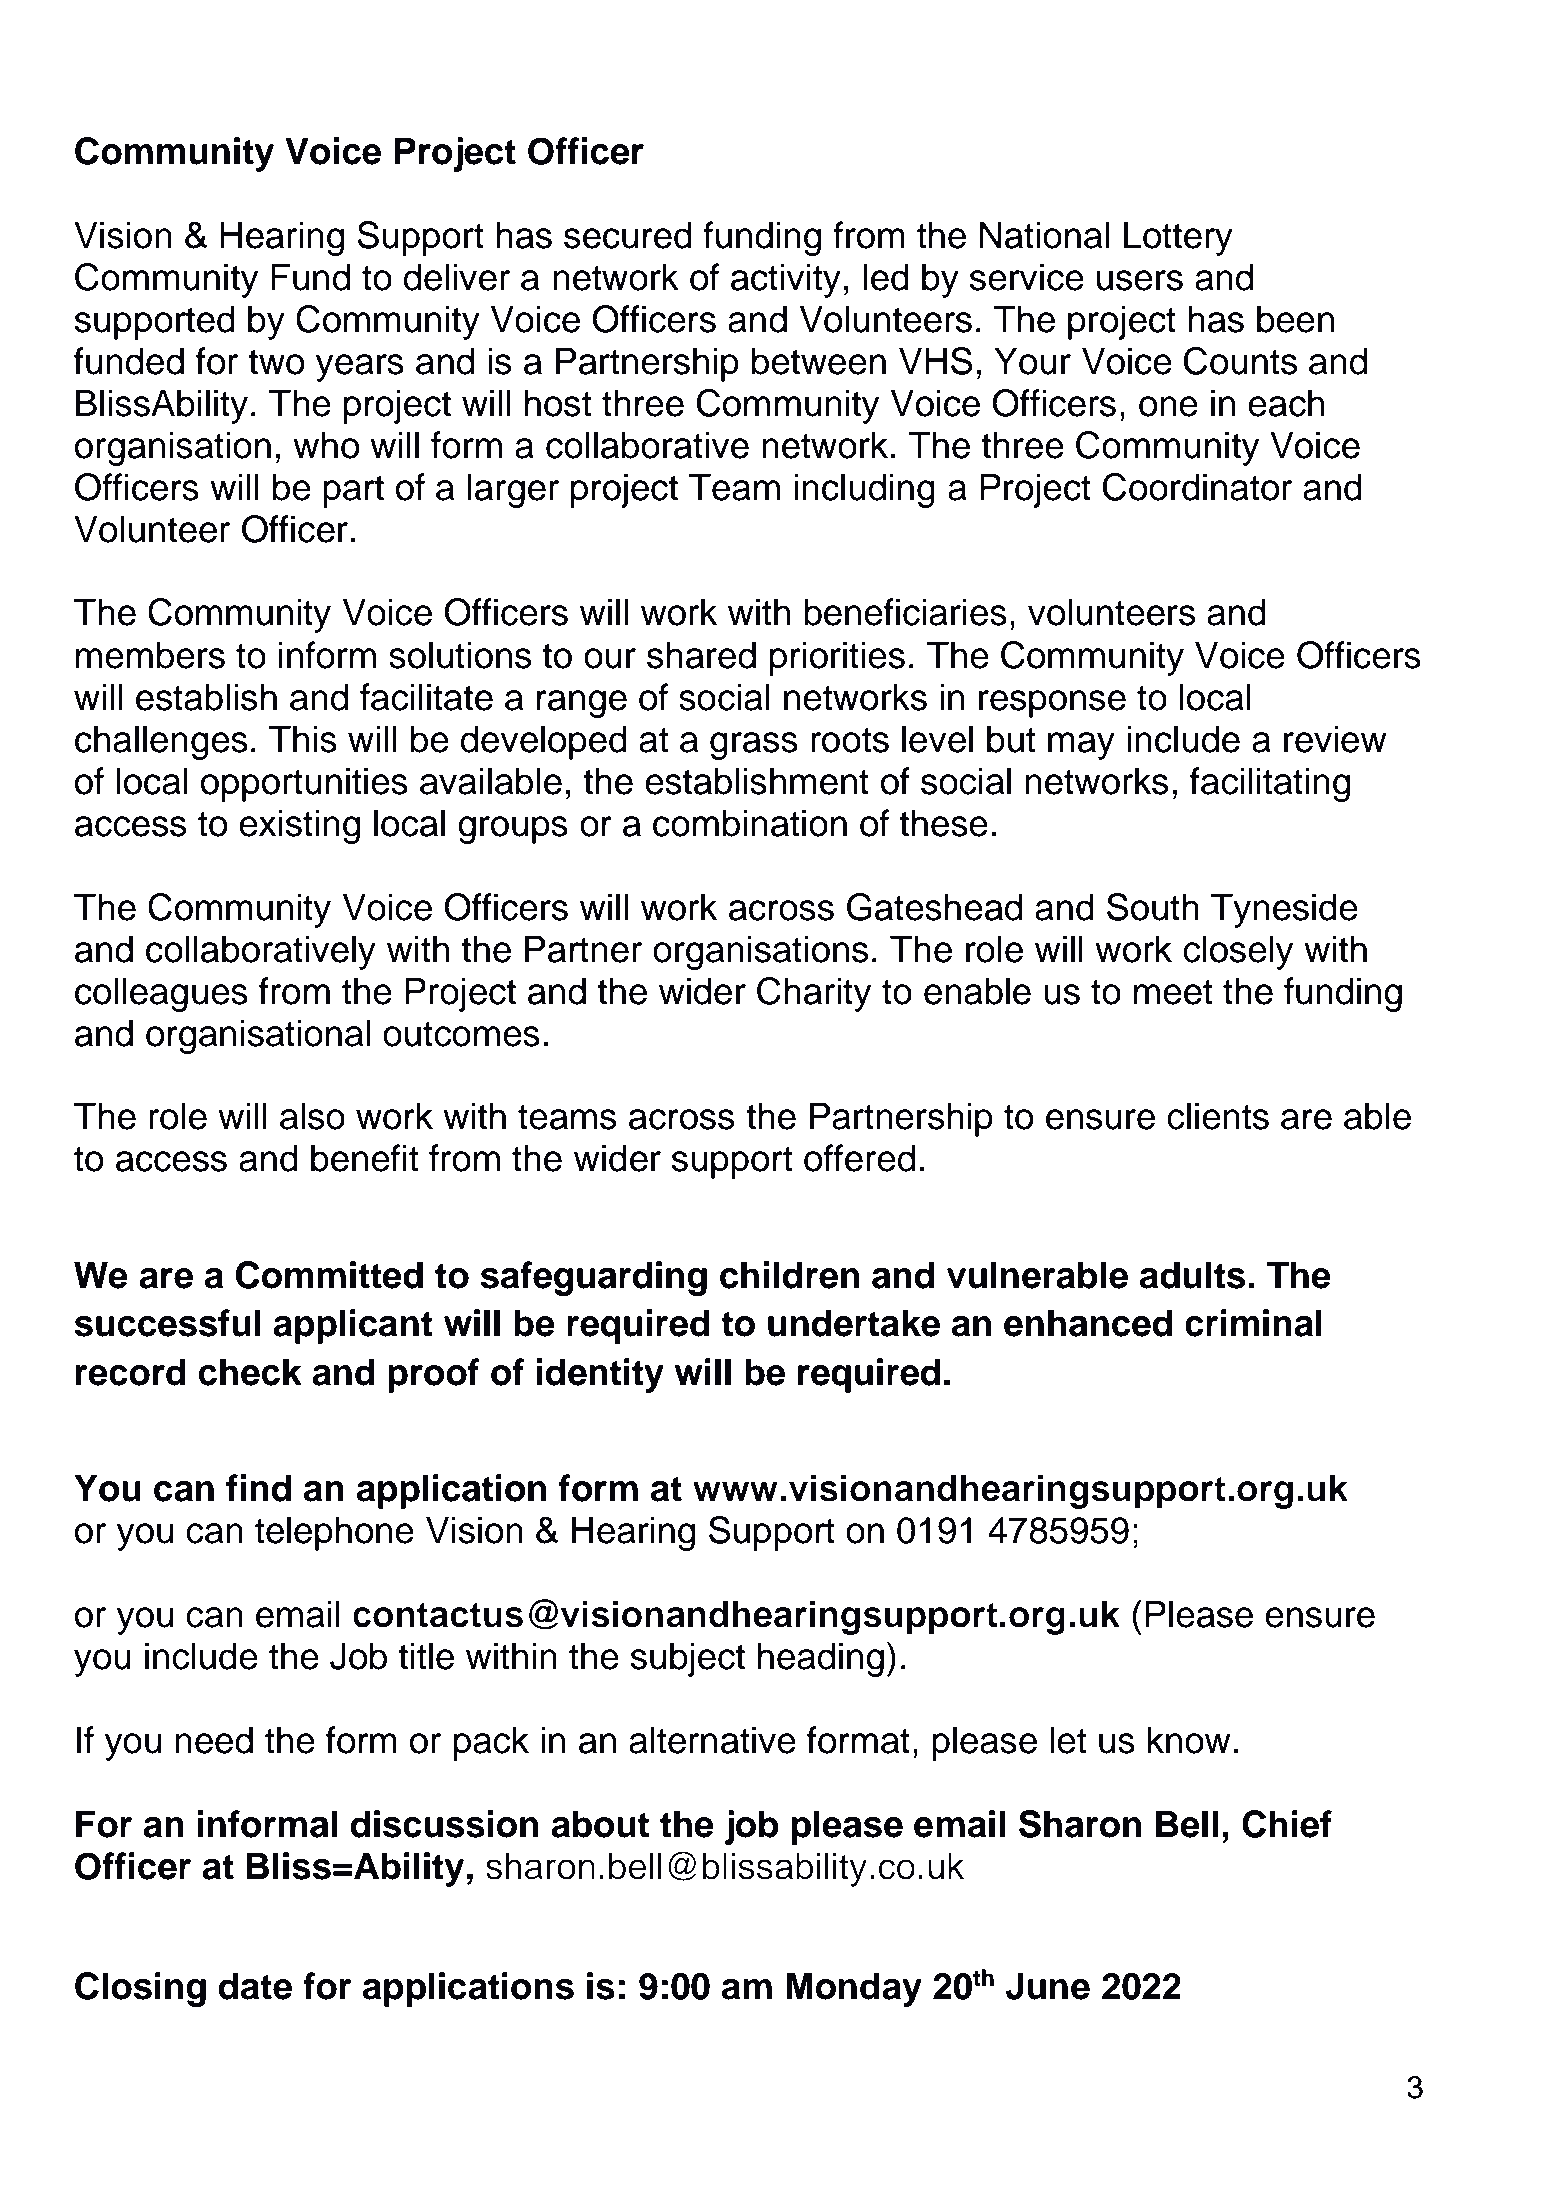  I want to click on years, so click(360, 368).
